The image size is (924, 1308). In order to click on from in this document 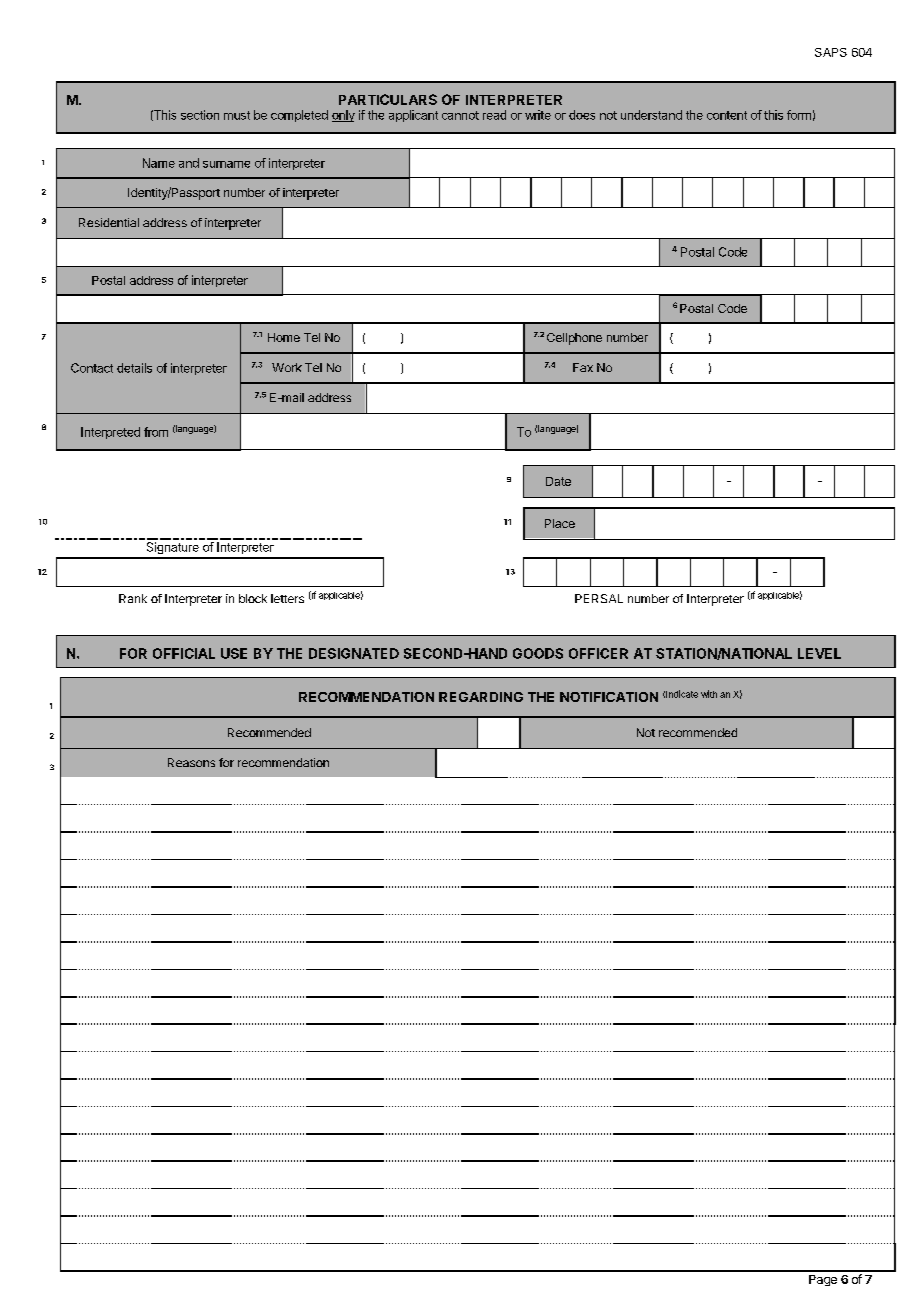, I will do `click(156, 432)`.
